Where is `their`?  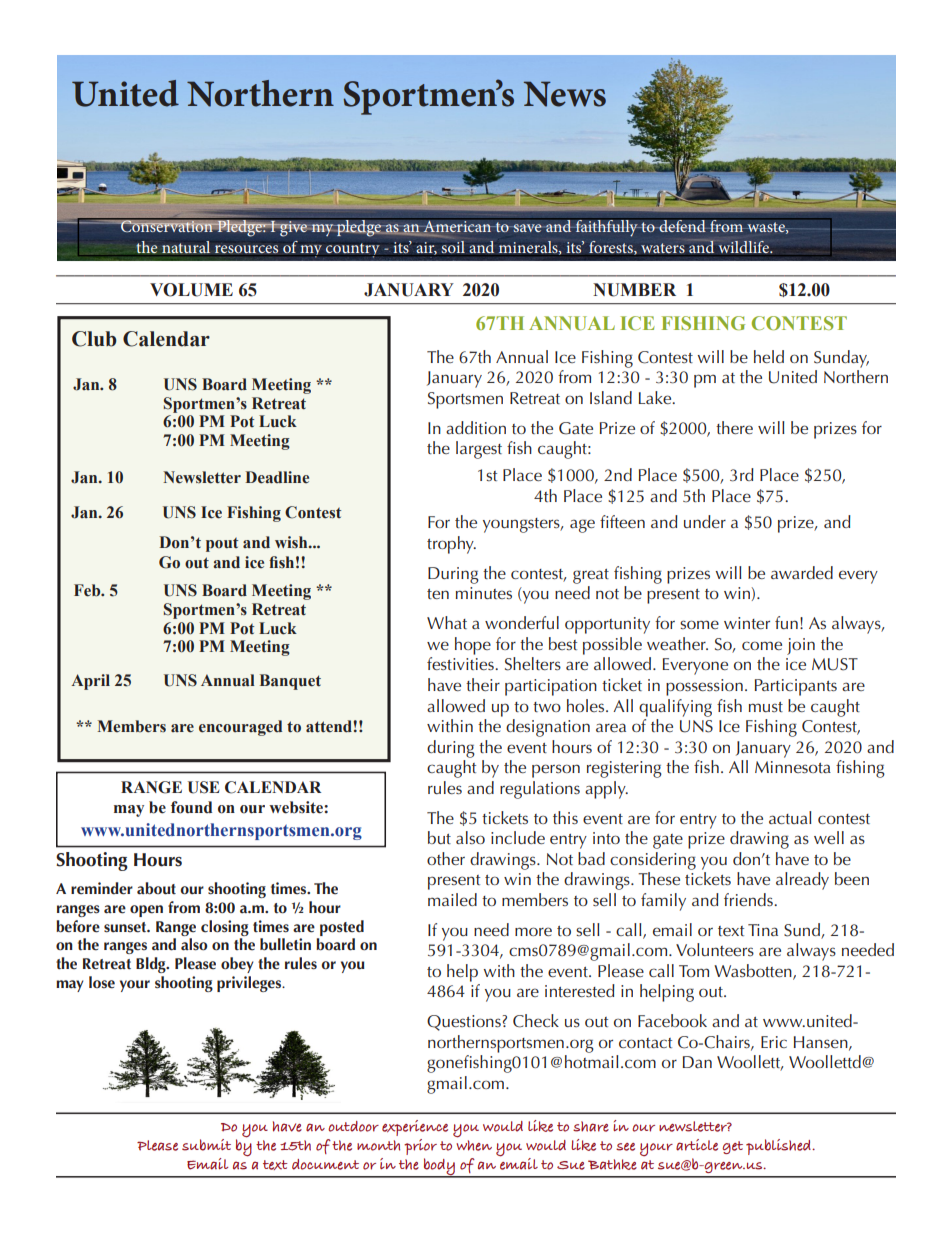
their is located at coordinates (483, 684).
